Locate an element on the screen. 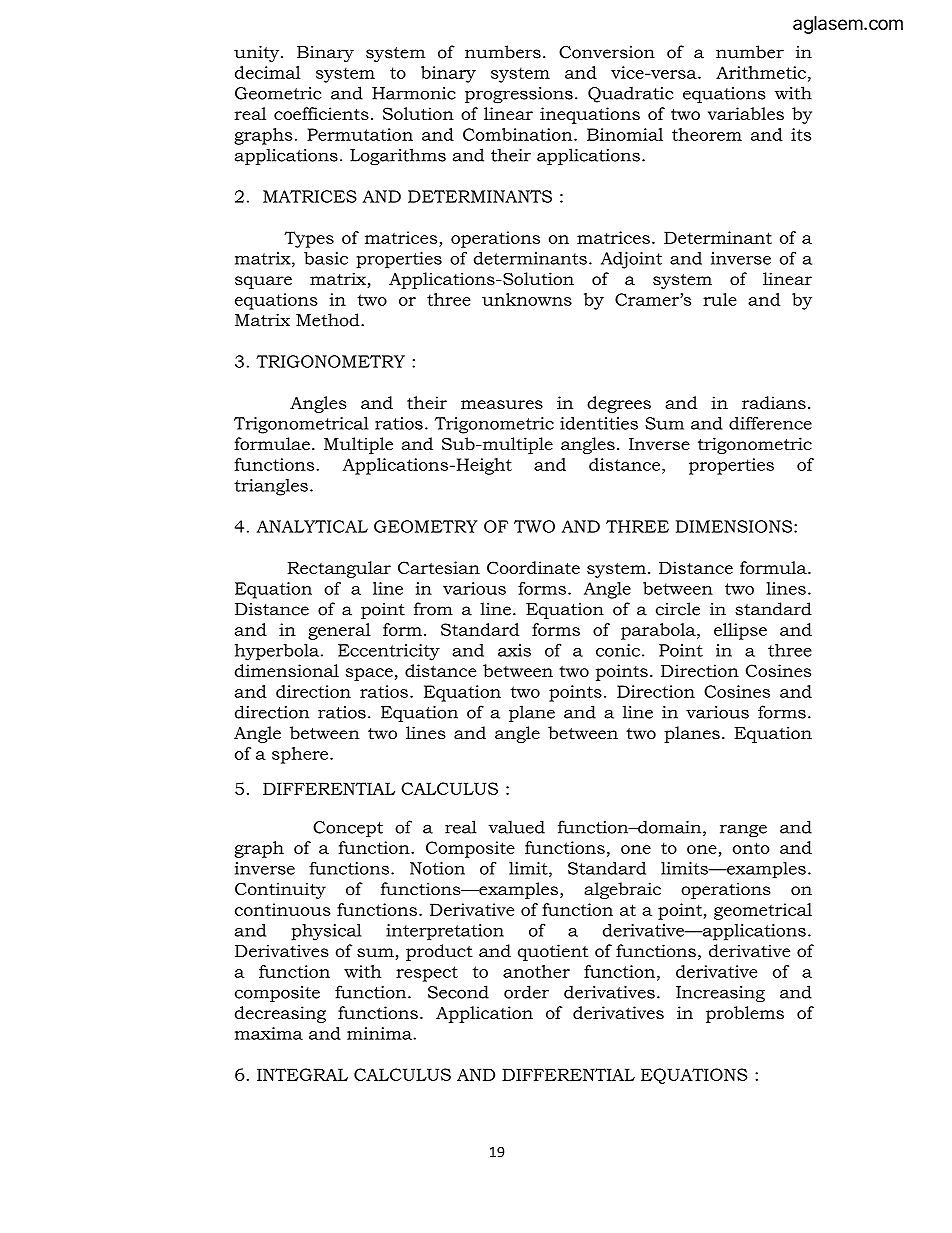 The width and height of the screenshot is (952, 1233). variables is located at coordinates (746, 113).
